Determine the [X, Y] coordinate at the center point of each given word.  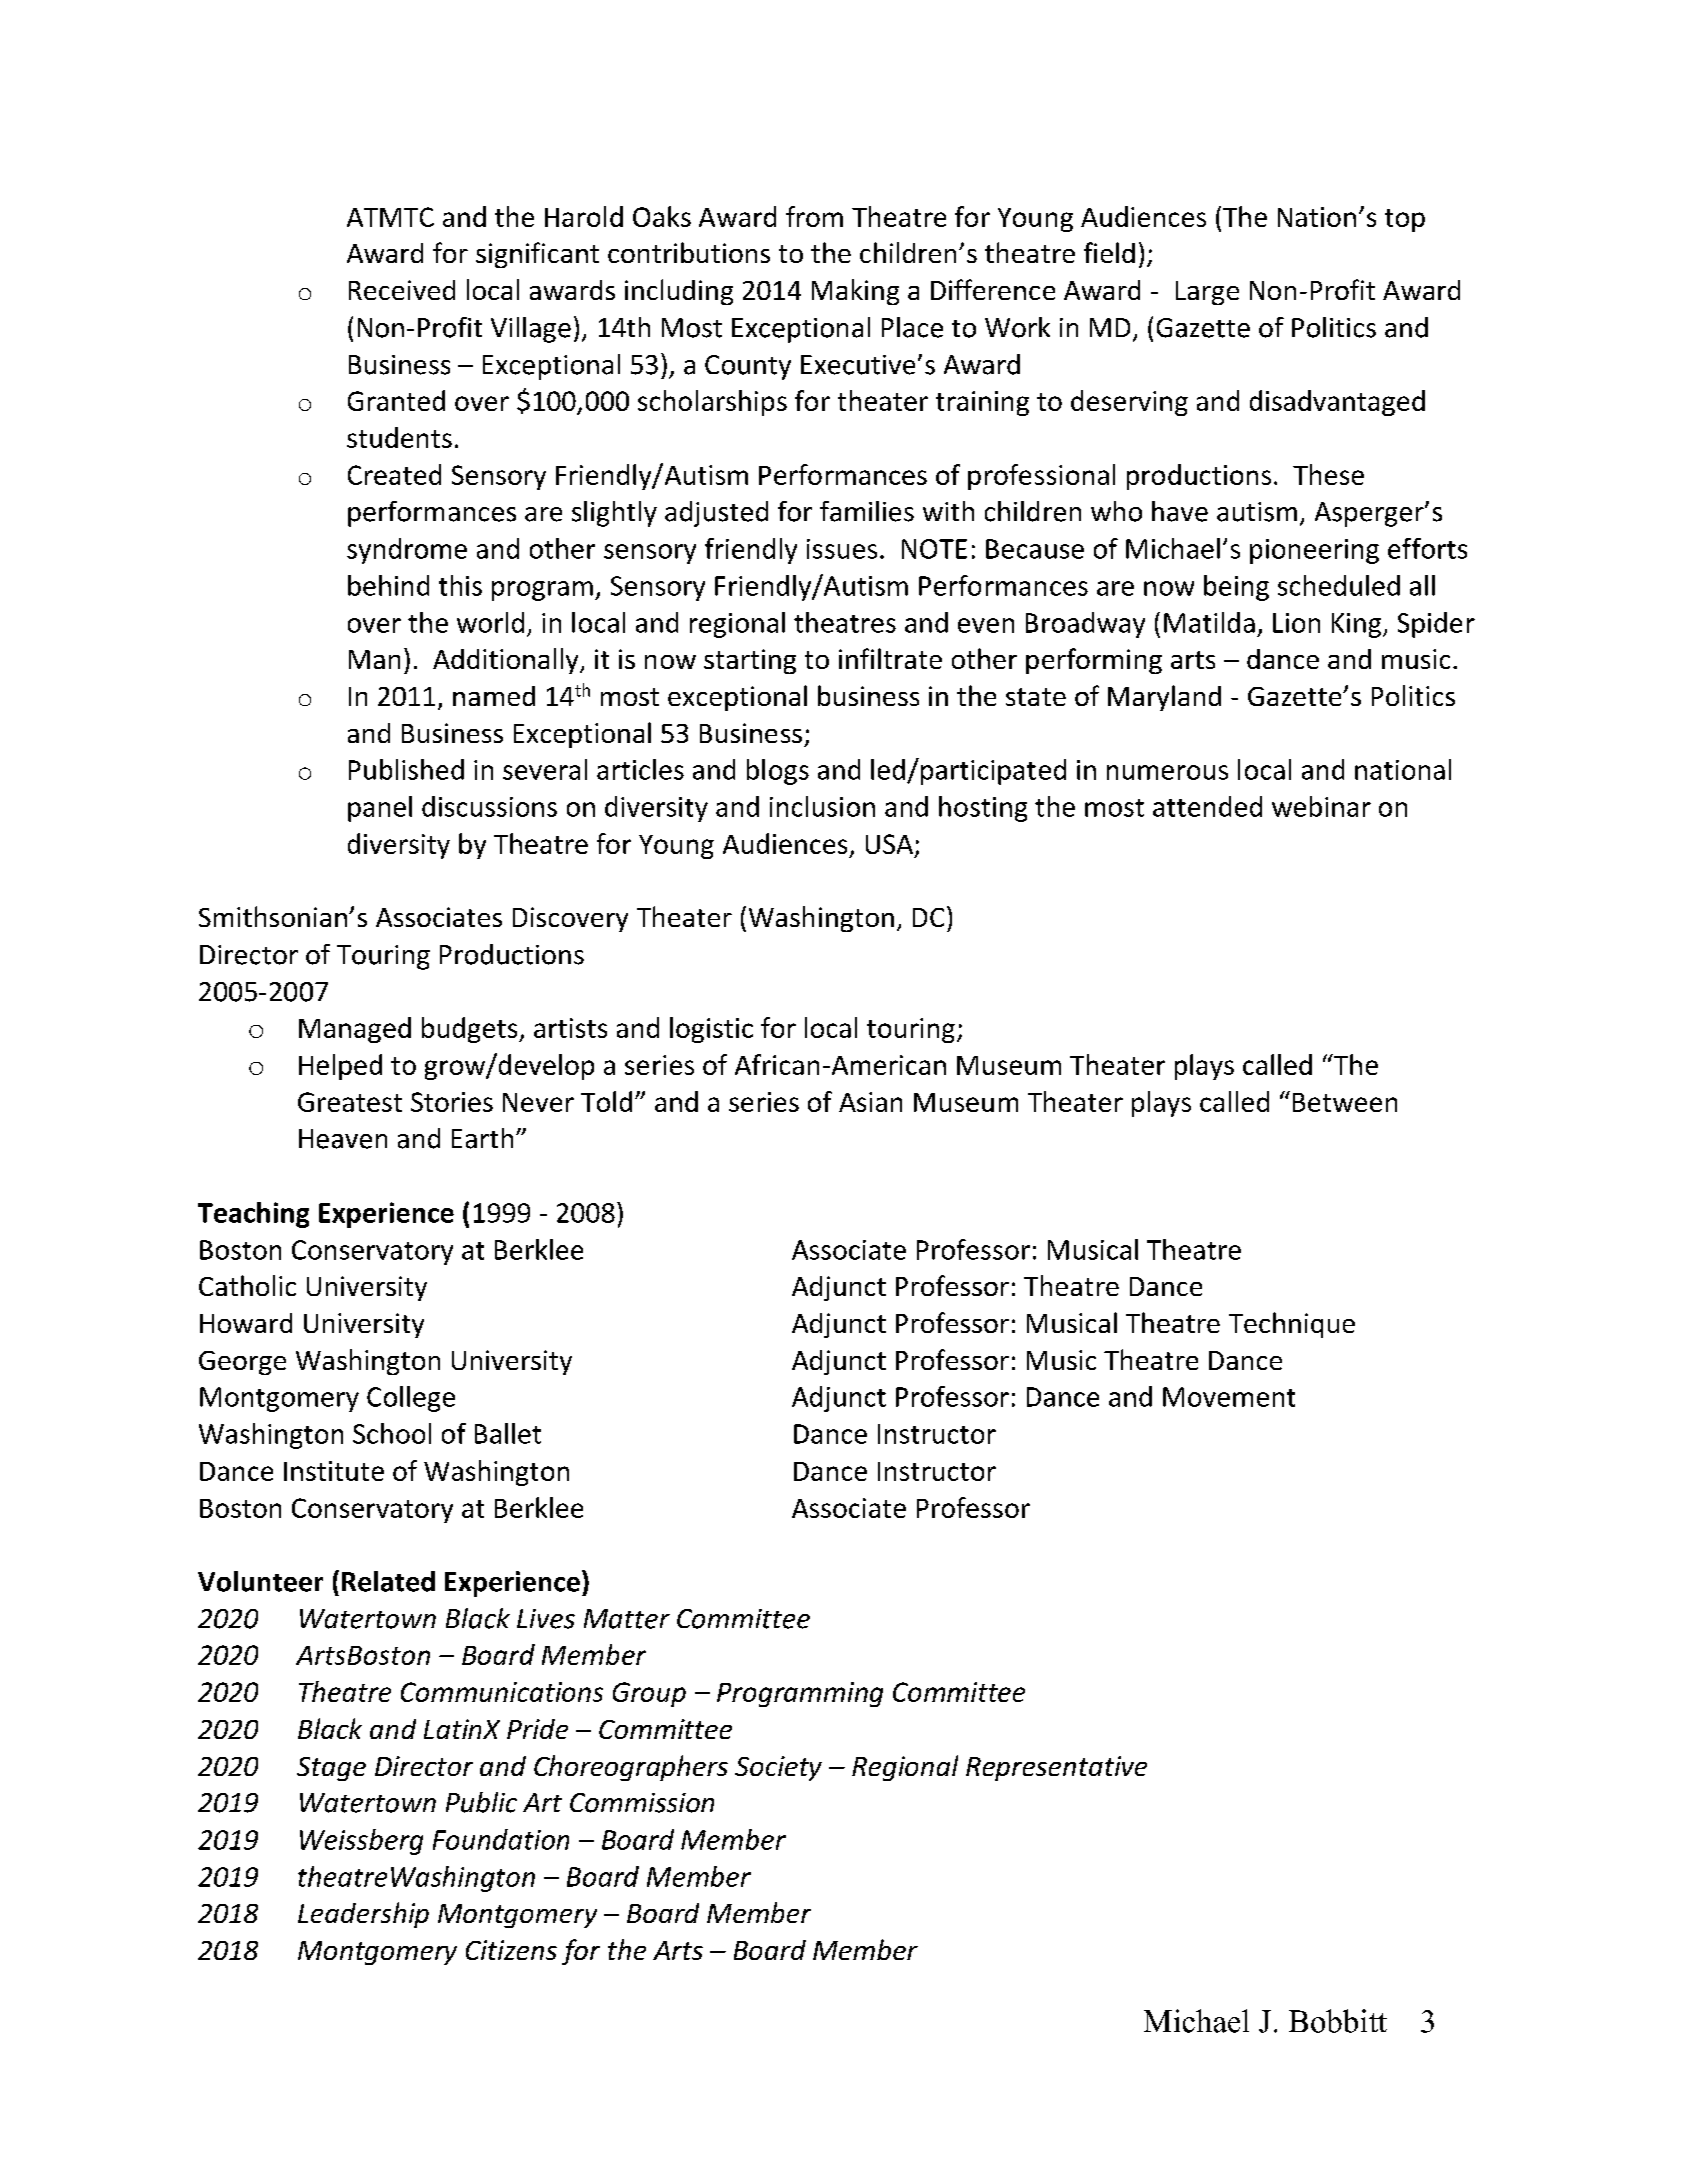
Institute [334, 1471]
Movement [1229, 1397]
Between [1345, 1102]
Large [1207, 293]
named [494, 696]
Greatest [350, 1102]
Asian [870, 1102]
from [814, 216]
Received [402, 290]
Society [778, 1768]
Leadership [363, 1915]
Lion [1296, 623]
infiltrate [890, 658]
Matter [627, 1619]
